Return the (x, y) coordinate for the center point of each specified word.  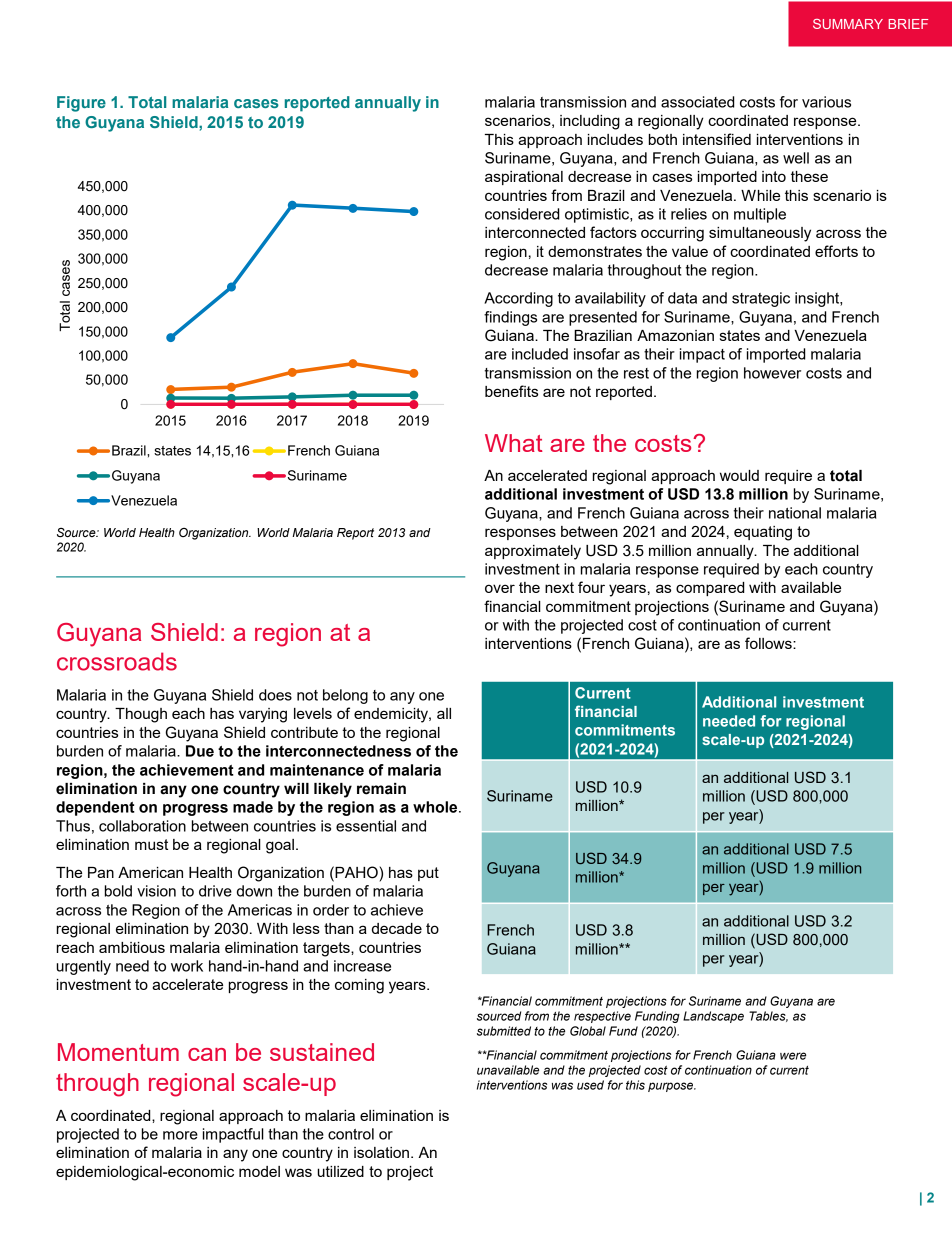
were (793, 1056)
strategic (761, 299)
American (150, 872)
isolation (381, 1152)
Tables (768, 1016)
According (518, 299)
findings (510, 318)
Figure (81, 104)
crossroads (117, 661)
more (180, 1135)
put (428, 874)
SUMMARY (848, 24)
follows (769, 643)
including (590, 122)
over (500, 588)
